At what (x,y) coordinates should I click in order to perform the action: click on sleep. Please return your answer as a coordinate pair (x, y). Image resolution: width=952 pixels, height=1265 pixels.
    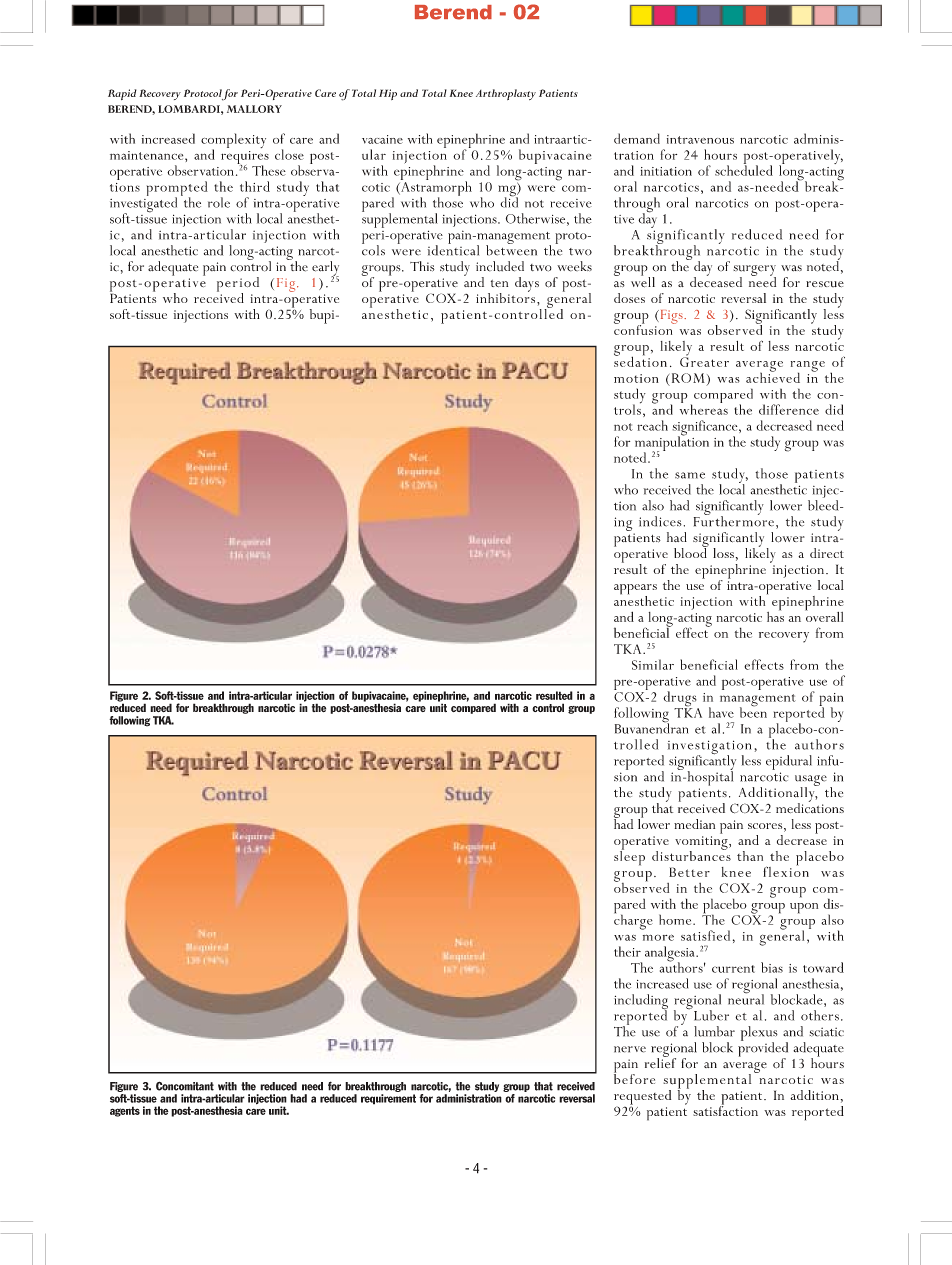
    Looking at the image, I should click on (629, 857).
